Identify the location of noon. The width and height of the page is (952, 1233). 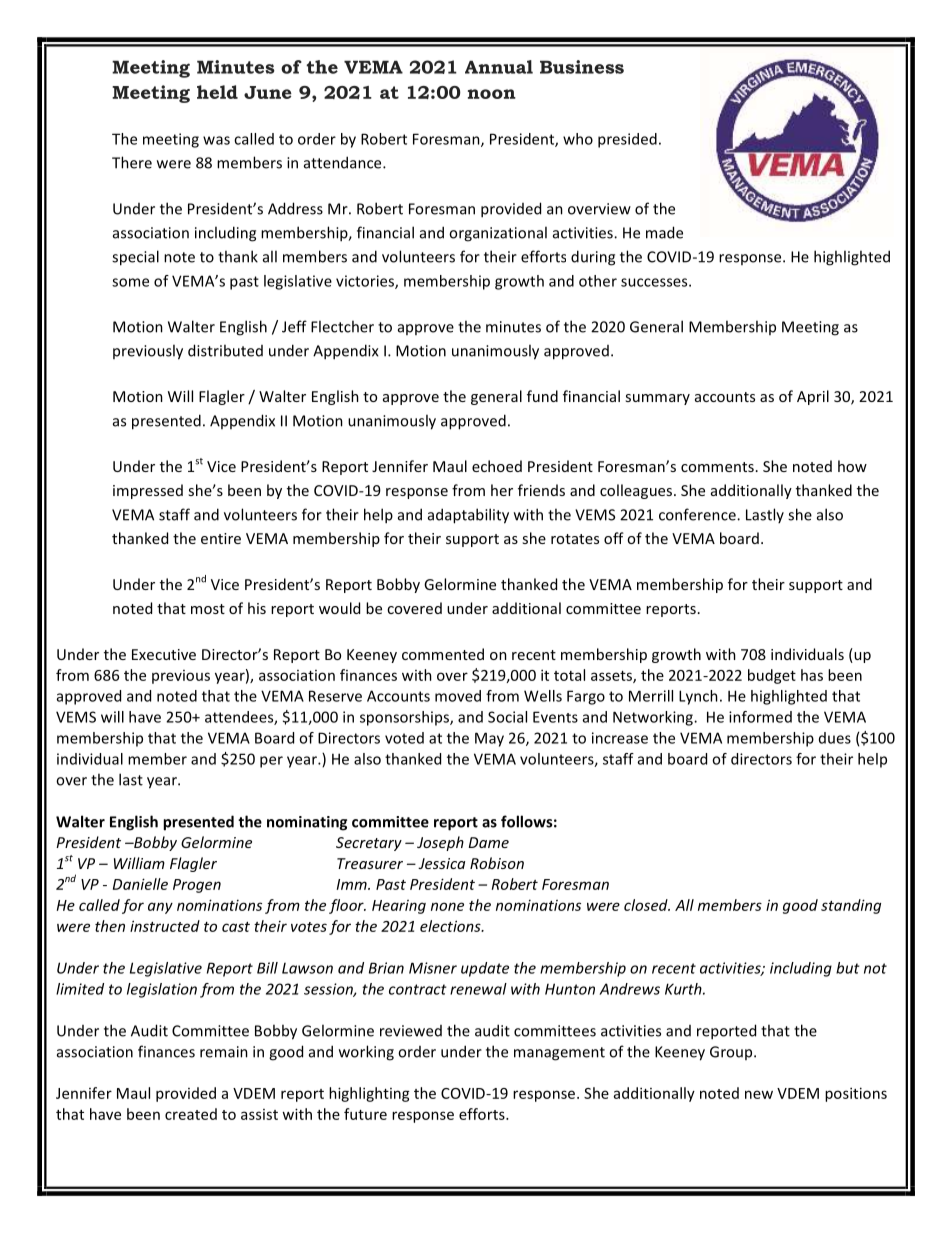
(492, 94).
